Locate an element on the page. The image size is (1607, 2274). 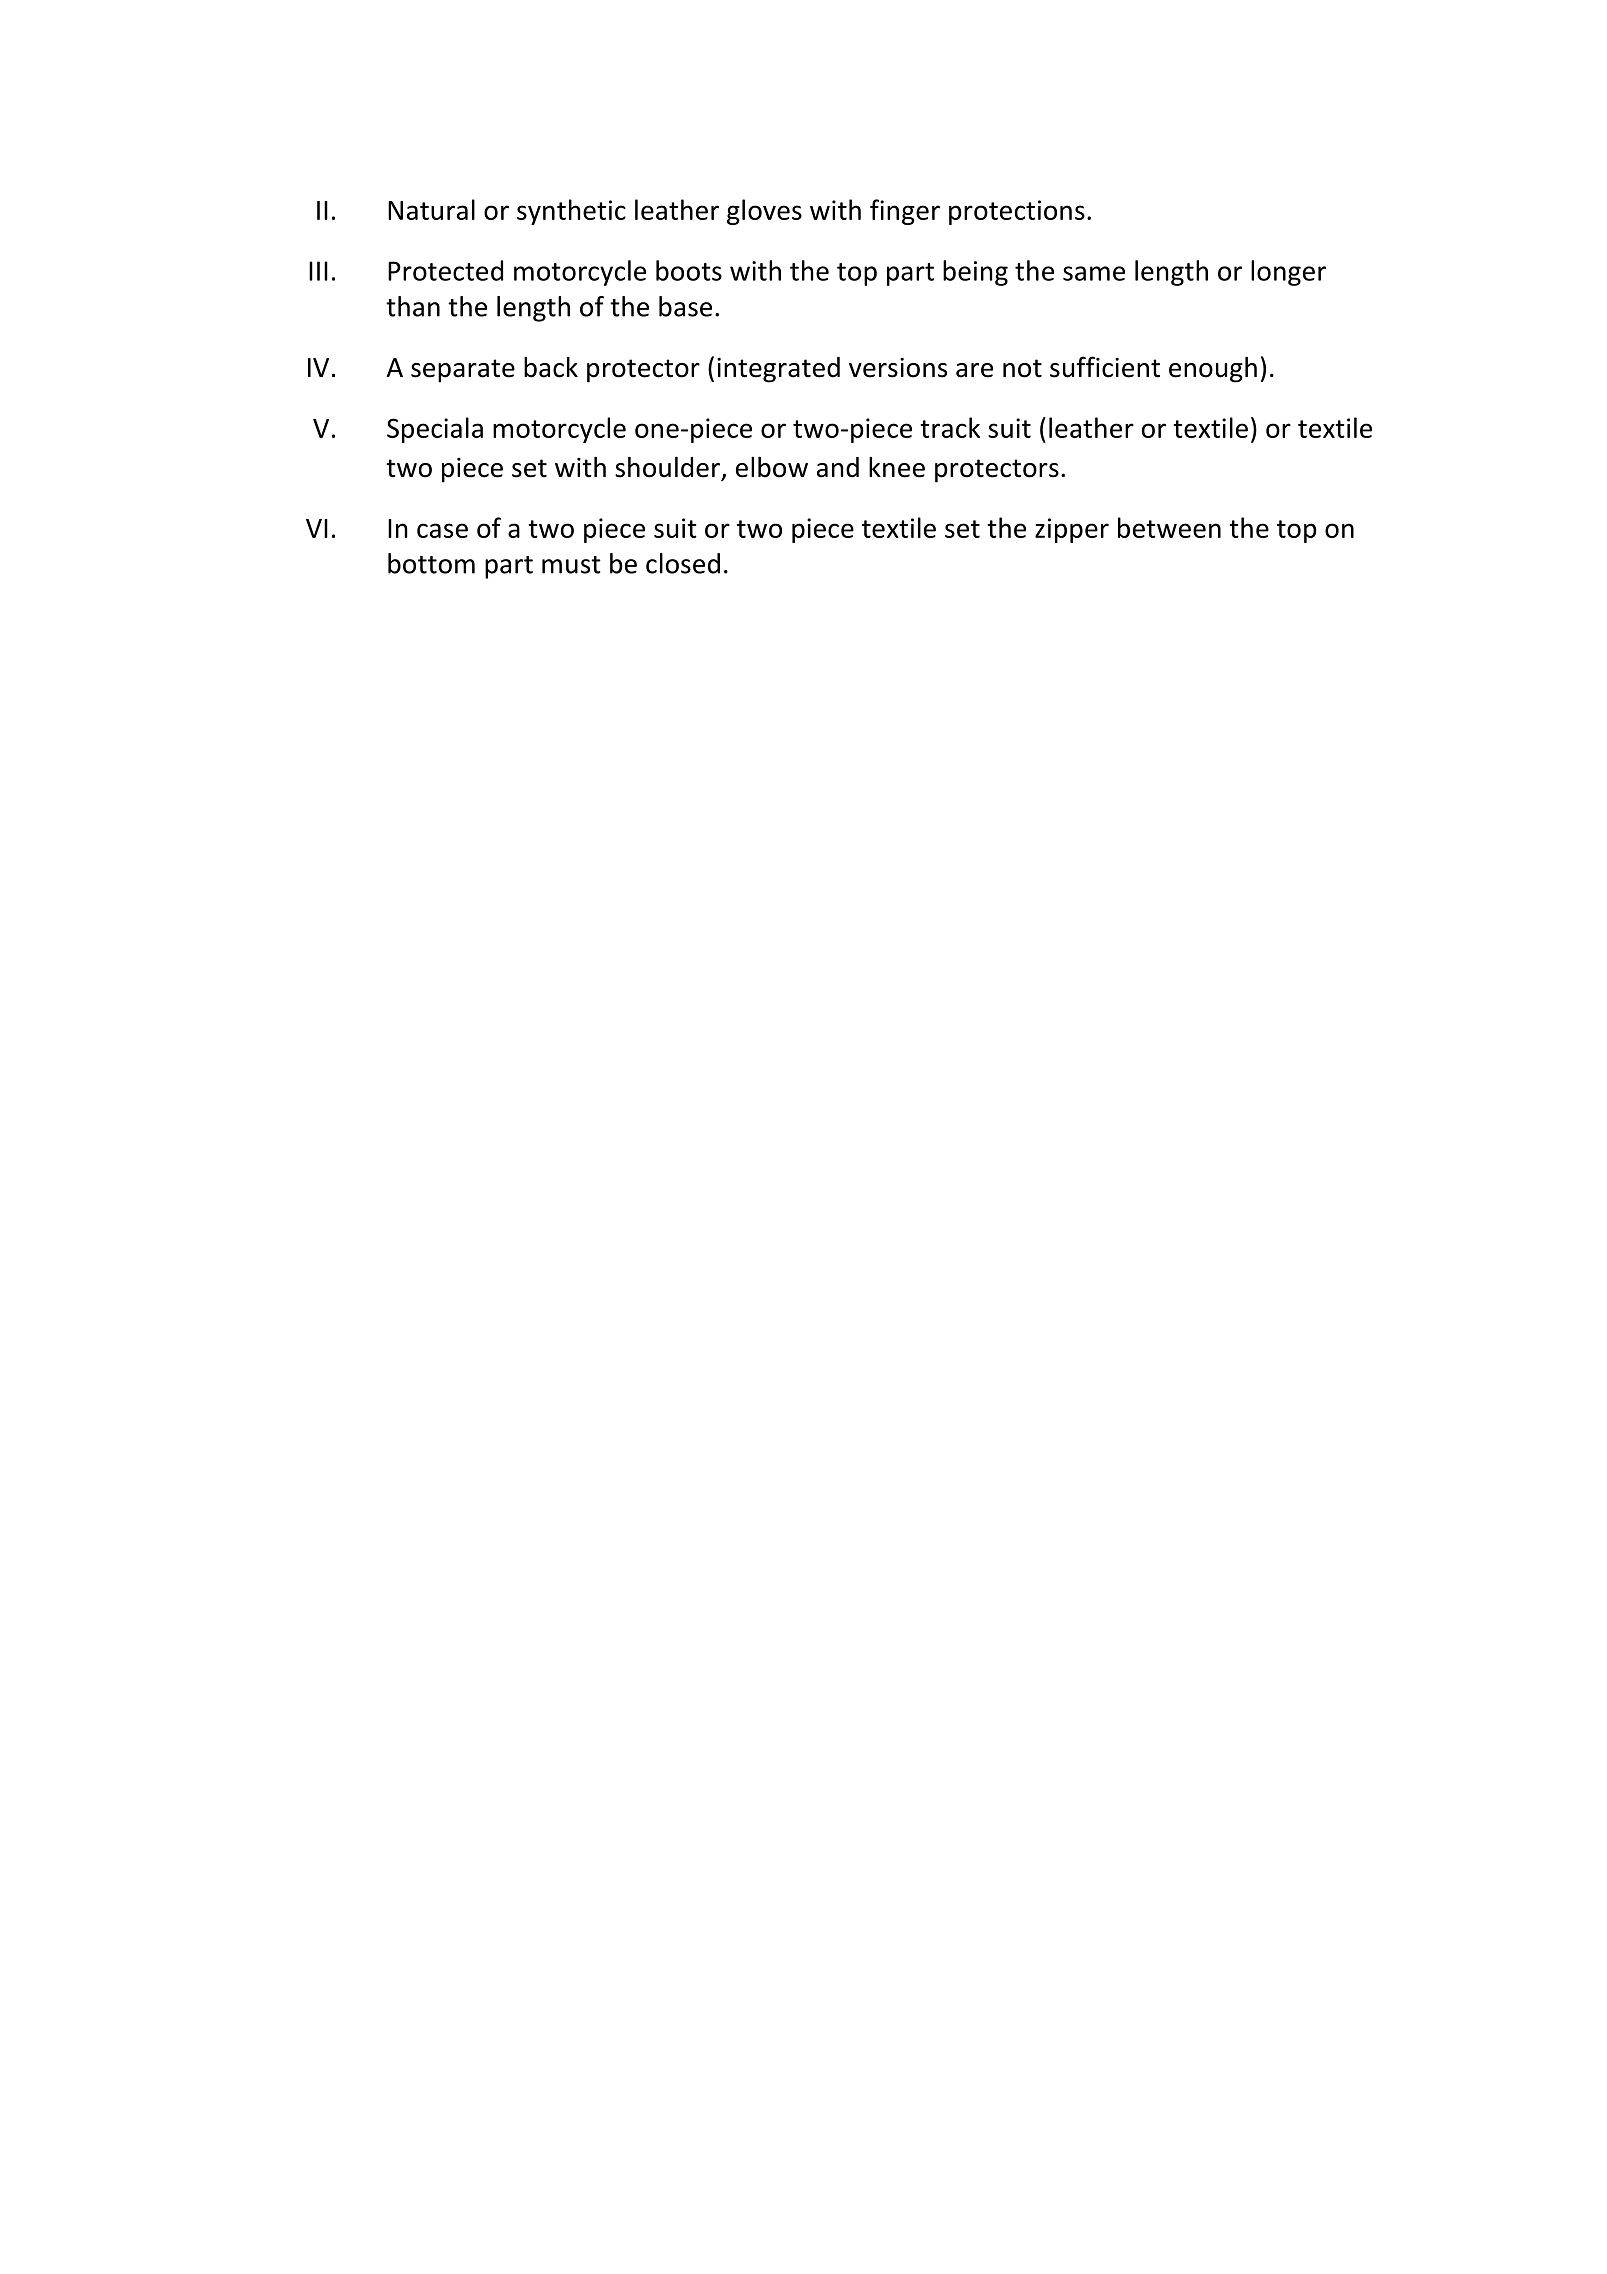
enough is located at coordinates (1213, 370).
